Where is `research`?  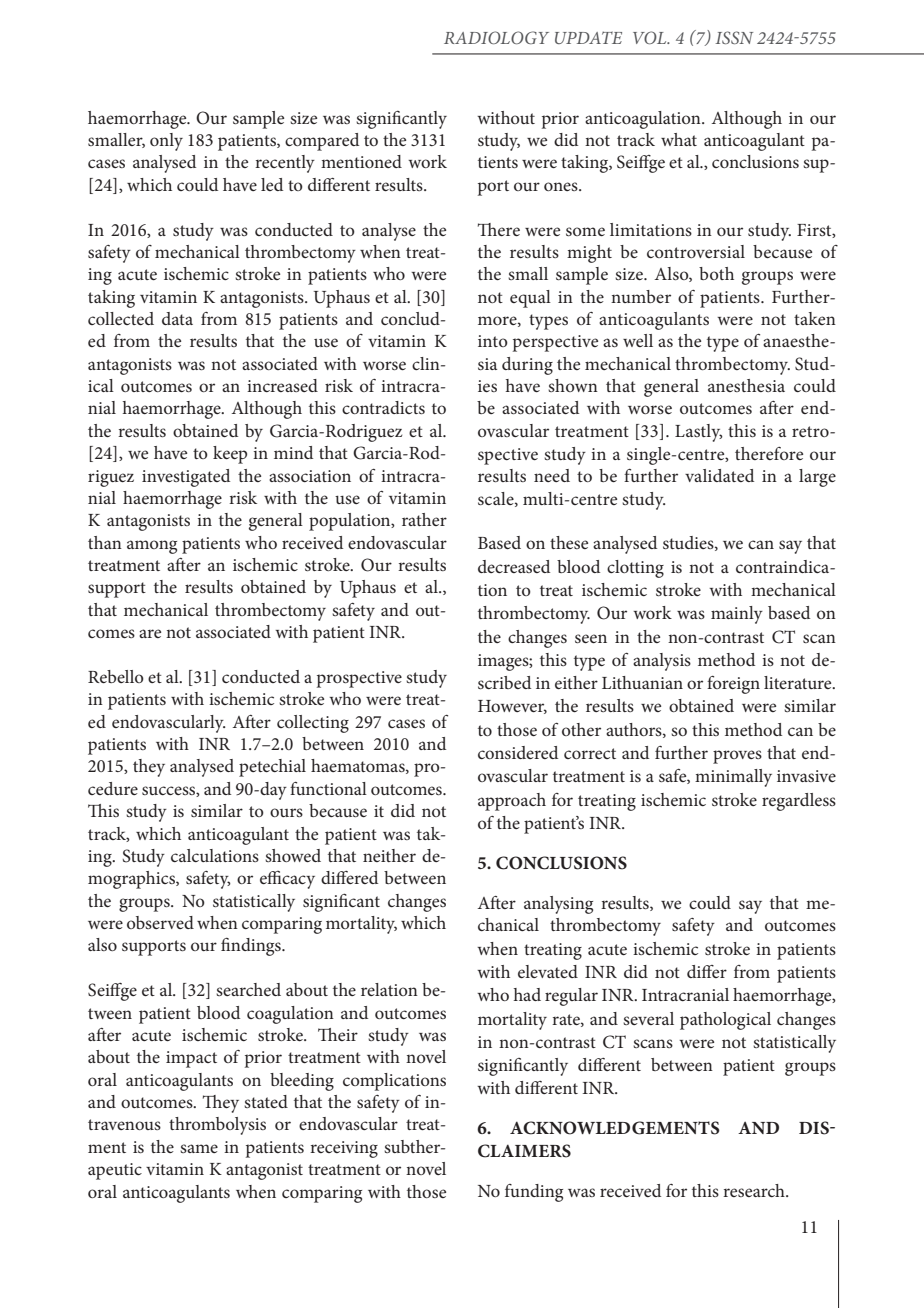
research is located at coordinates (755, 1190).
